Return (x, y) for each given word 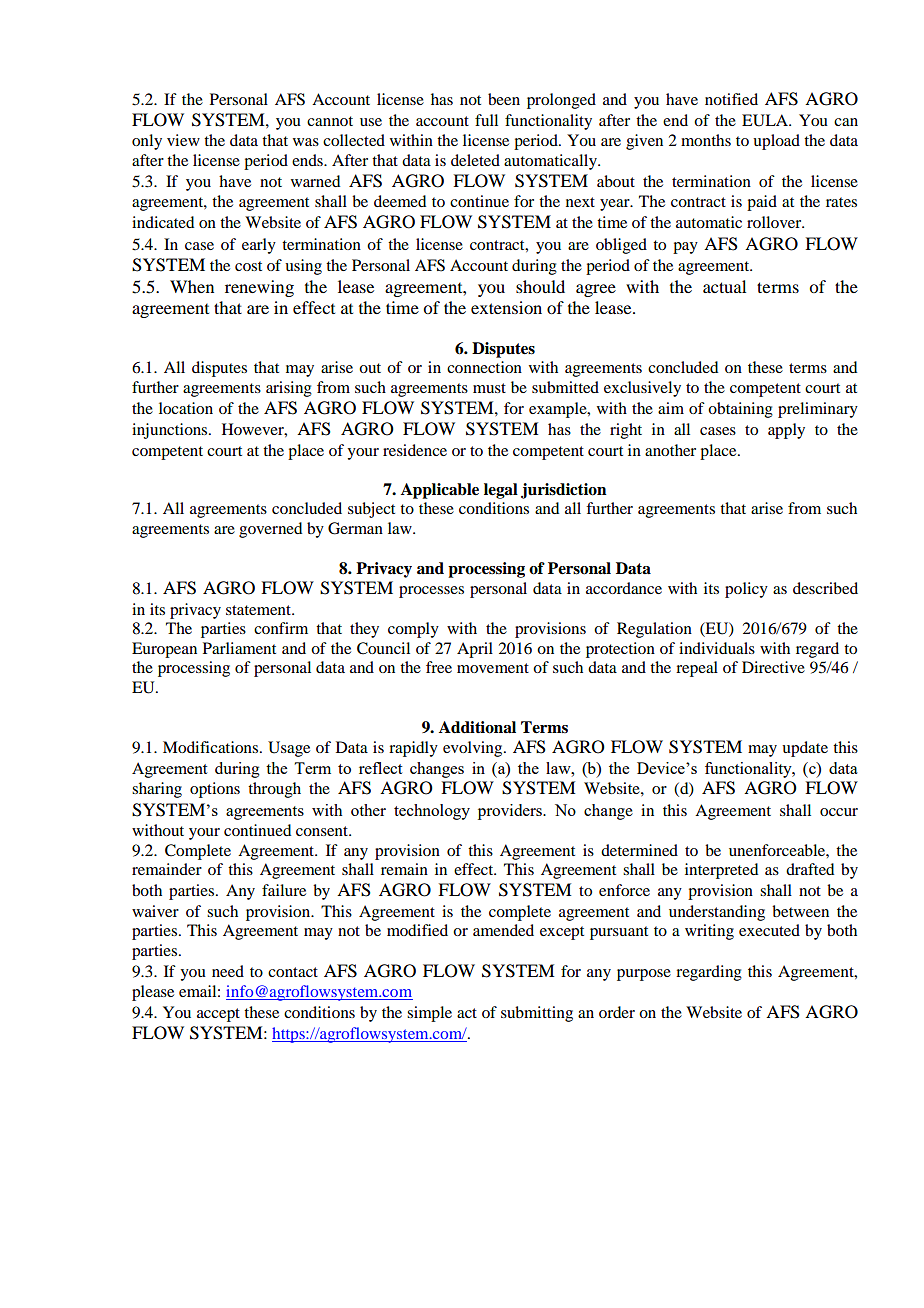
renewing (259, 288)
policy (746, 590)
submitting (537, 1014)
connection (484, 367)
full (486, 120)
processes (431, 592)
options (215, 790)
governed (270, 530)
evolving (474, 749)
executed (769, 930)
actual (724, 286)
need (228, 971)
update (805, 749)
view (183, 140)
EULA (766, 120)
